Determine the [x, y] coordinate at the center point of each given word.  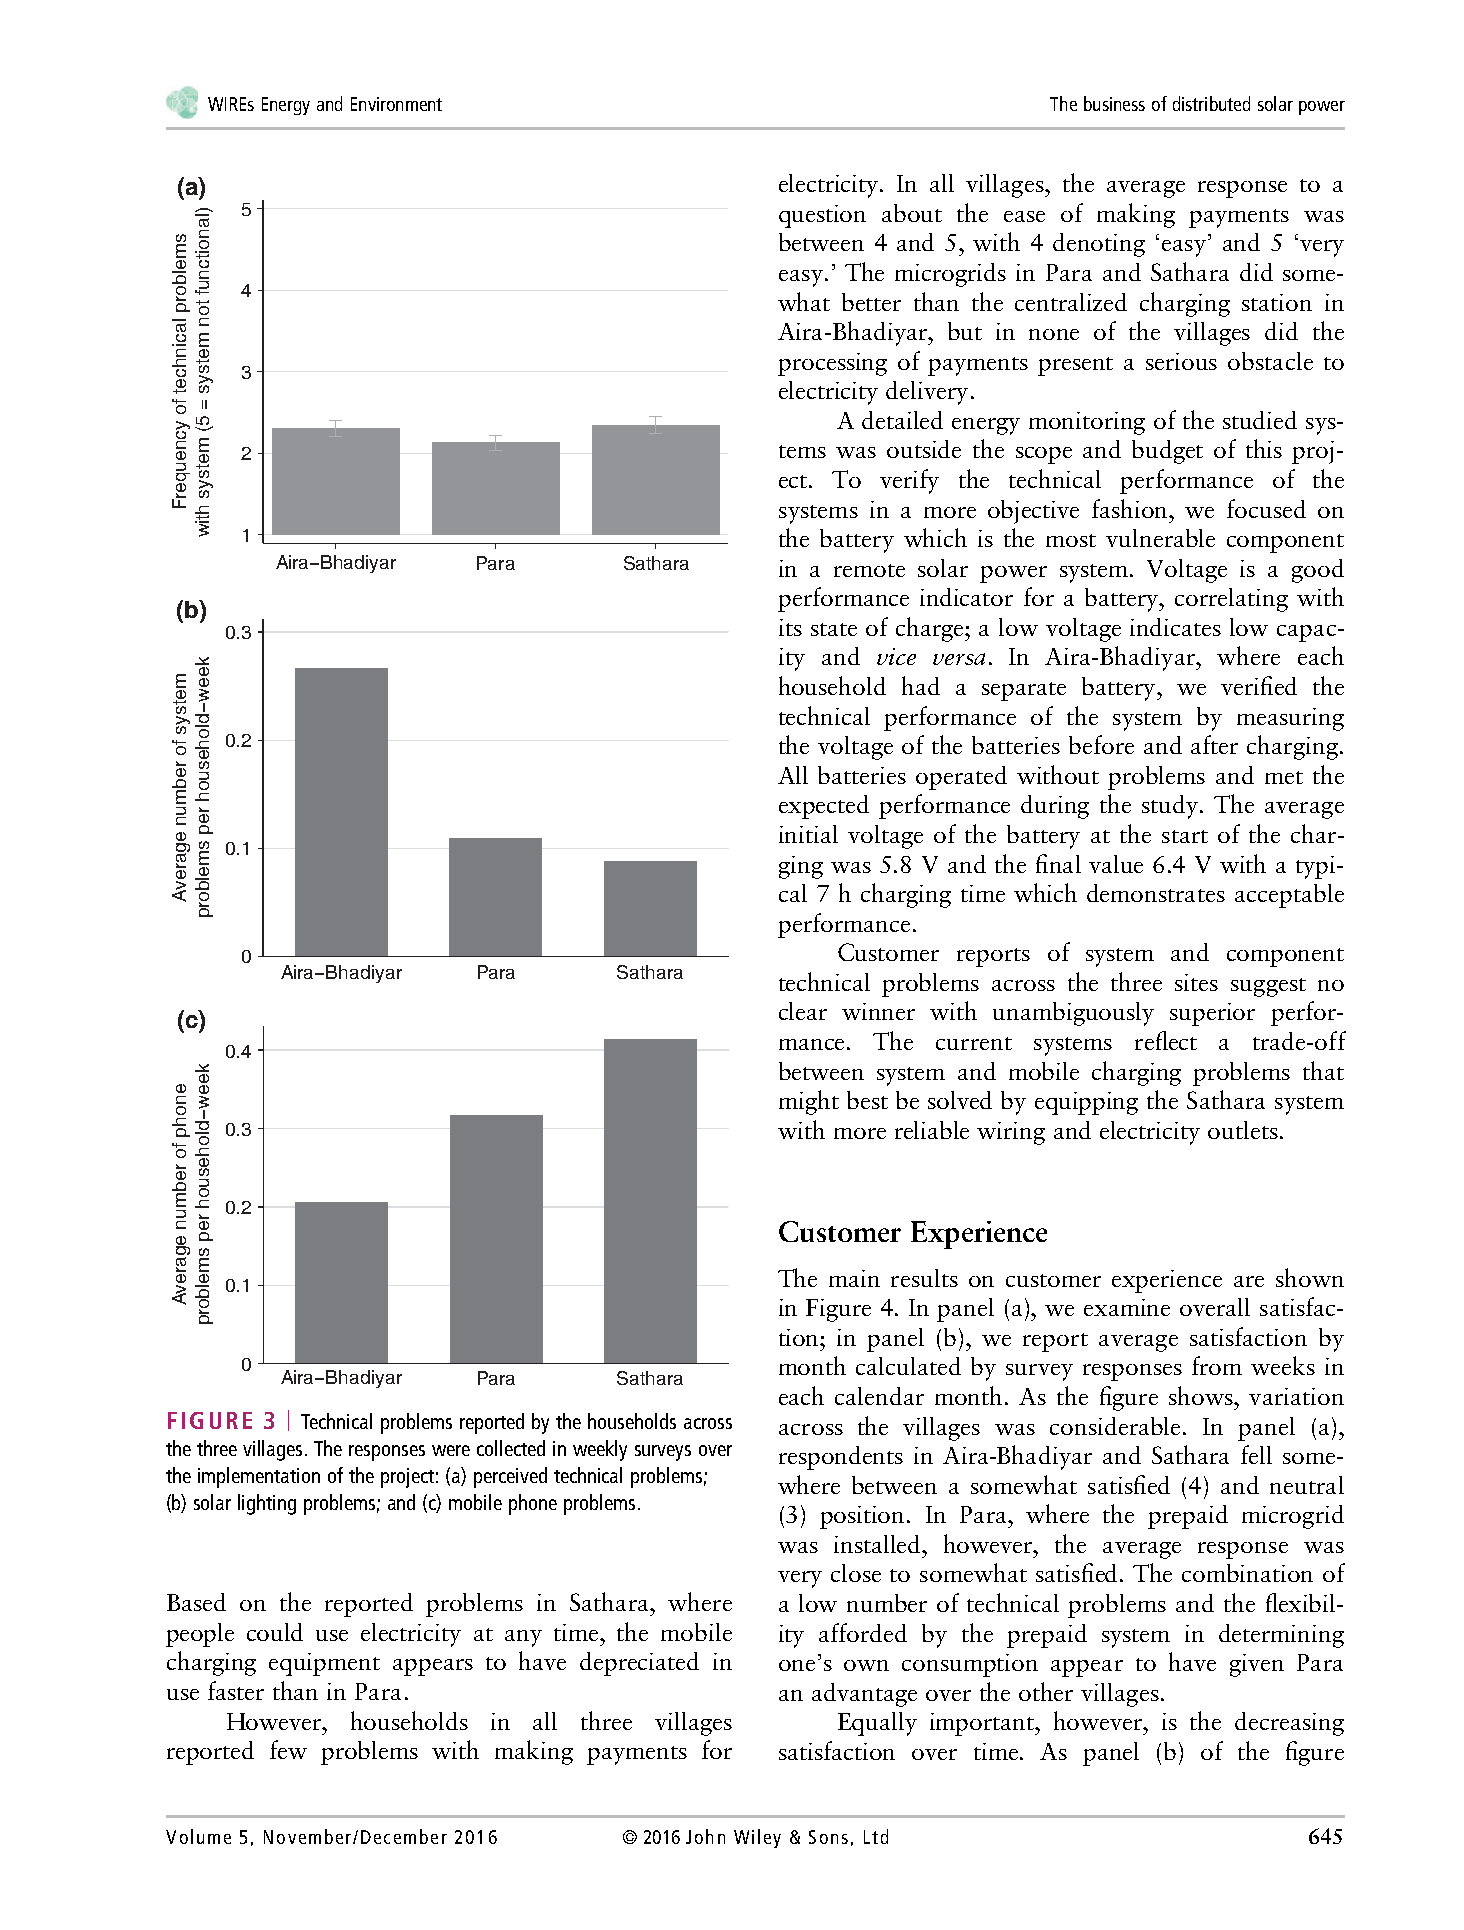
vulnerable [1160, 538]
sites [1196, 982]
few [288, 1749]
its [790, 627]
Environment [396, 104]
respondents [841, 1458]
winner [878, 1011]
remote [869, 570]
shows [1202, 1395]
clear [803, 1011]
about [912, 213]
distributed [1211, 103]
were [451, 1450]
